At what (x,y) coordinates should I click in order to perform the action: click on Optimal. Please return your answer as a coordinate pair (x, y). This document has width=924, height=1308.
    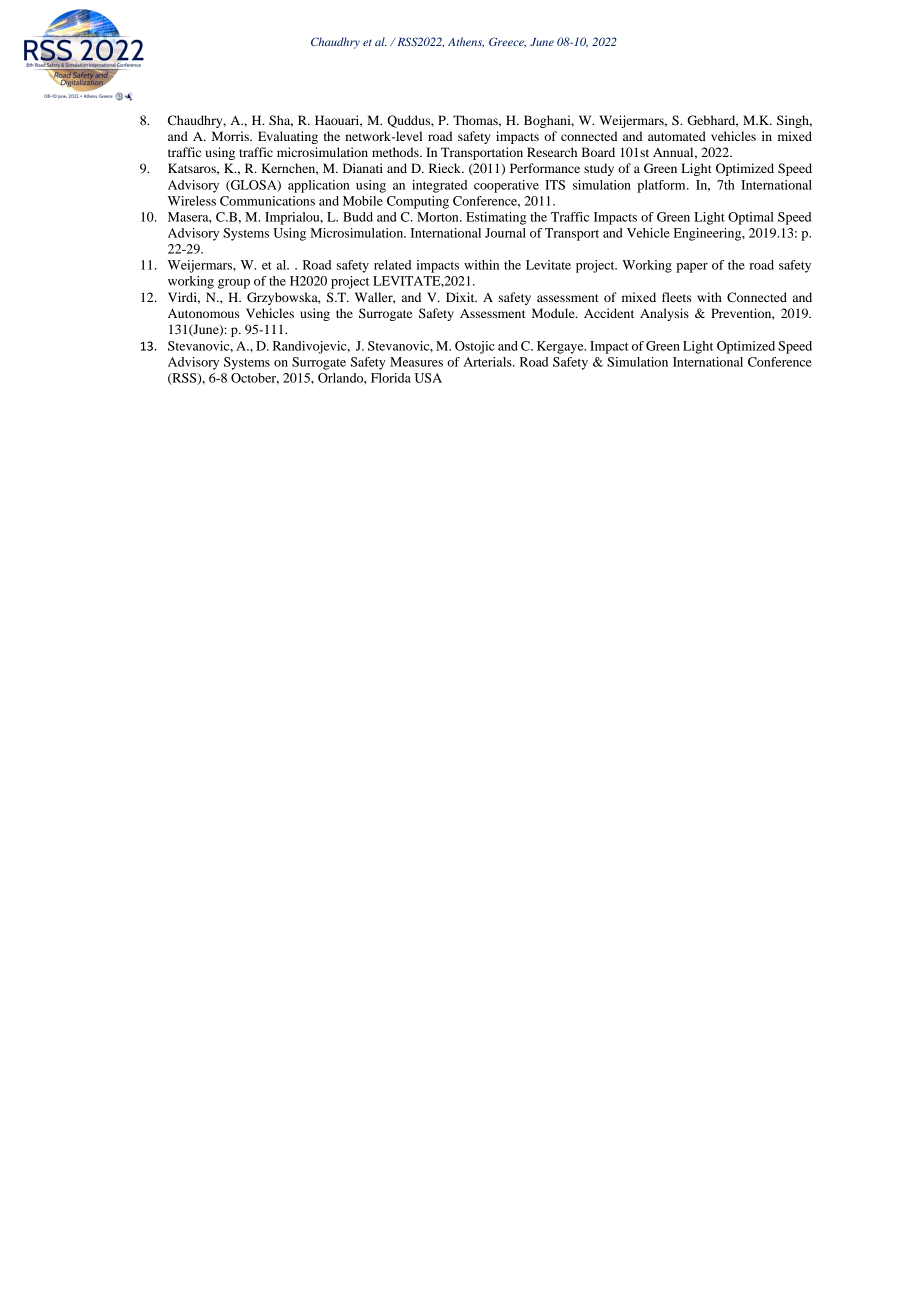
    Looking at the image, I should click on (751, 218).
